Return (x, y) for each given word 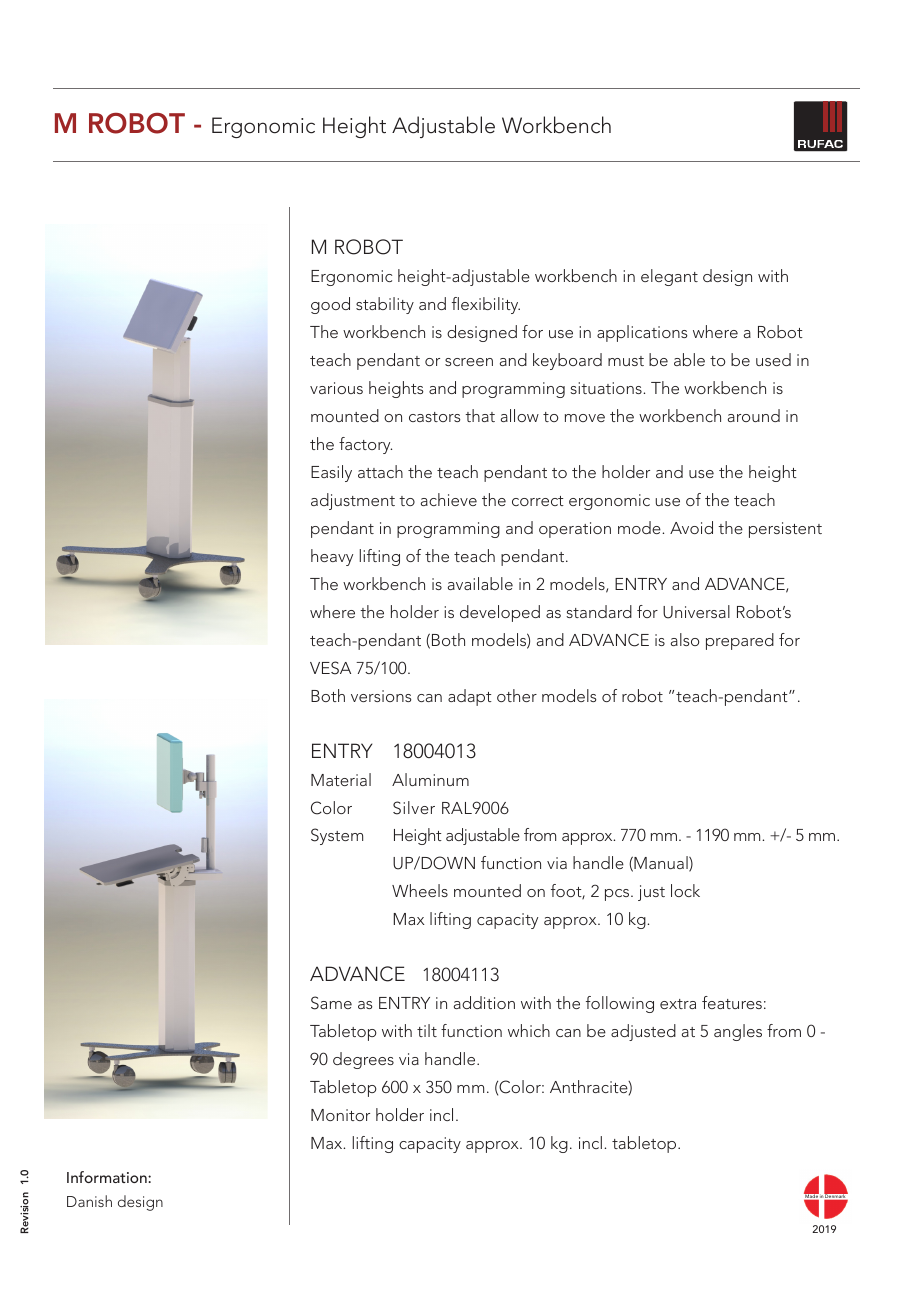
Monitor (340, 1115)
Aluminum (430, 779)
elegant (669, 277)
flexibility (486, 305)
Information (108, 1177)
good (330, 305)
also (685, 639)
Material (341, 779)
